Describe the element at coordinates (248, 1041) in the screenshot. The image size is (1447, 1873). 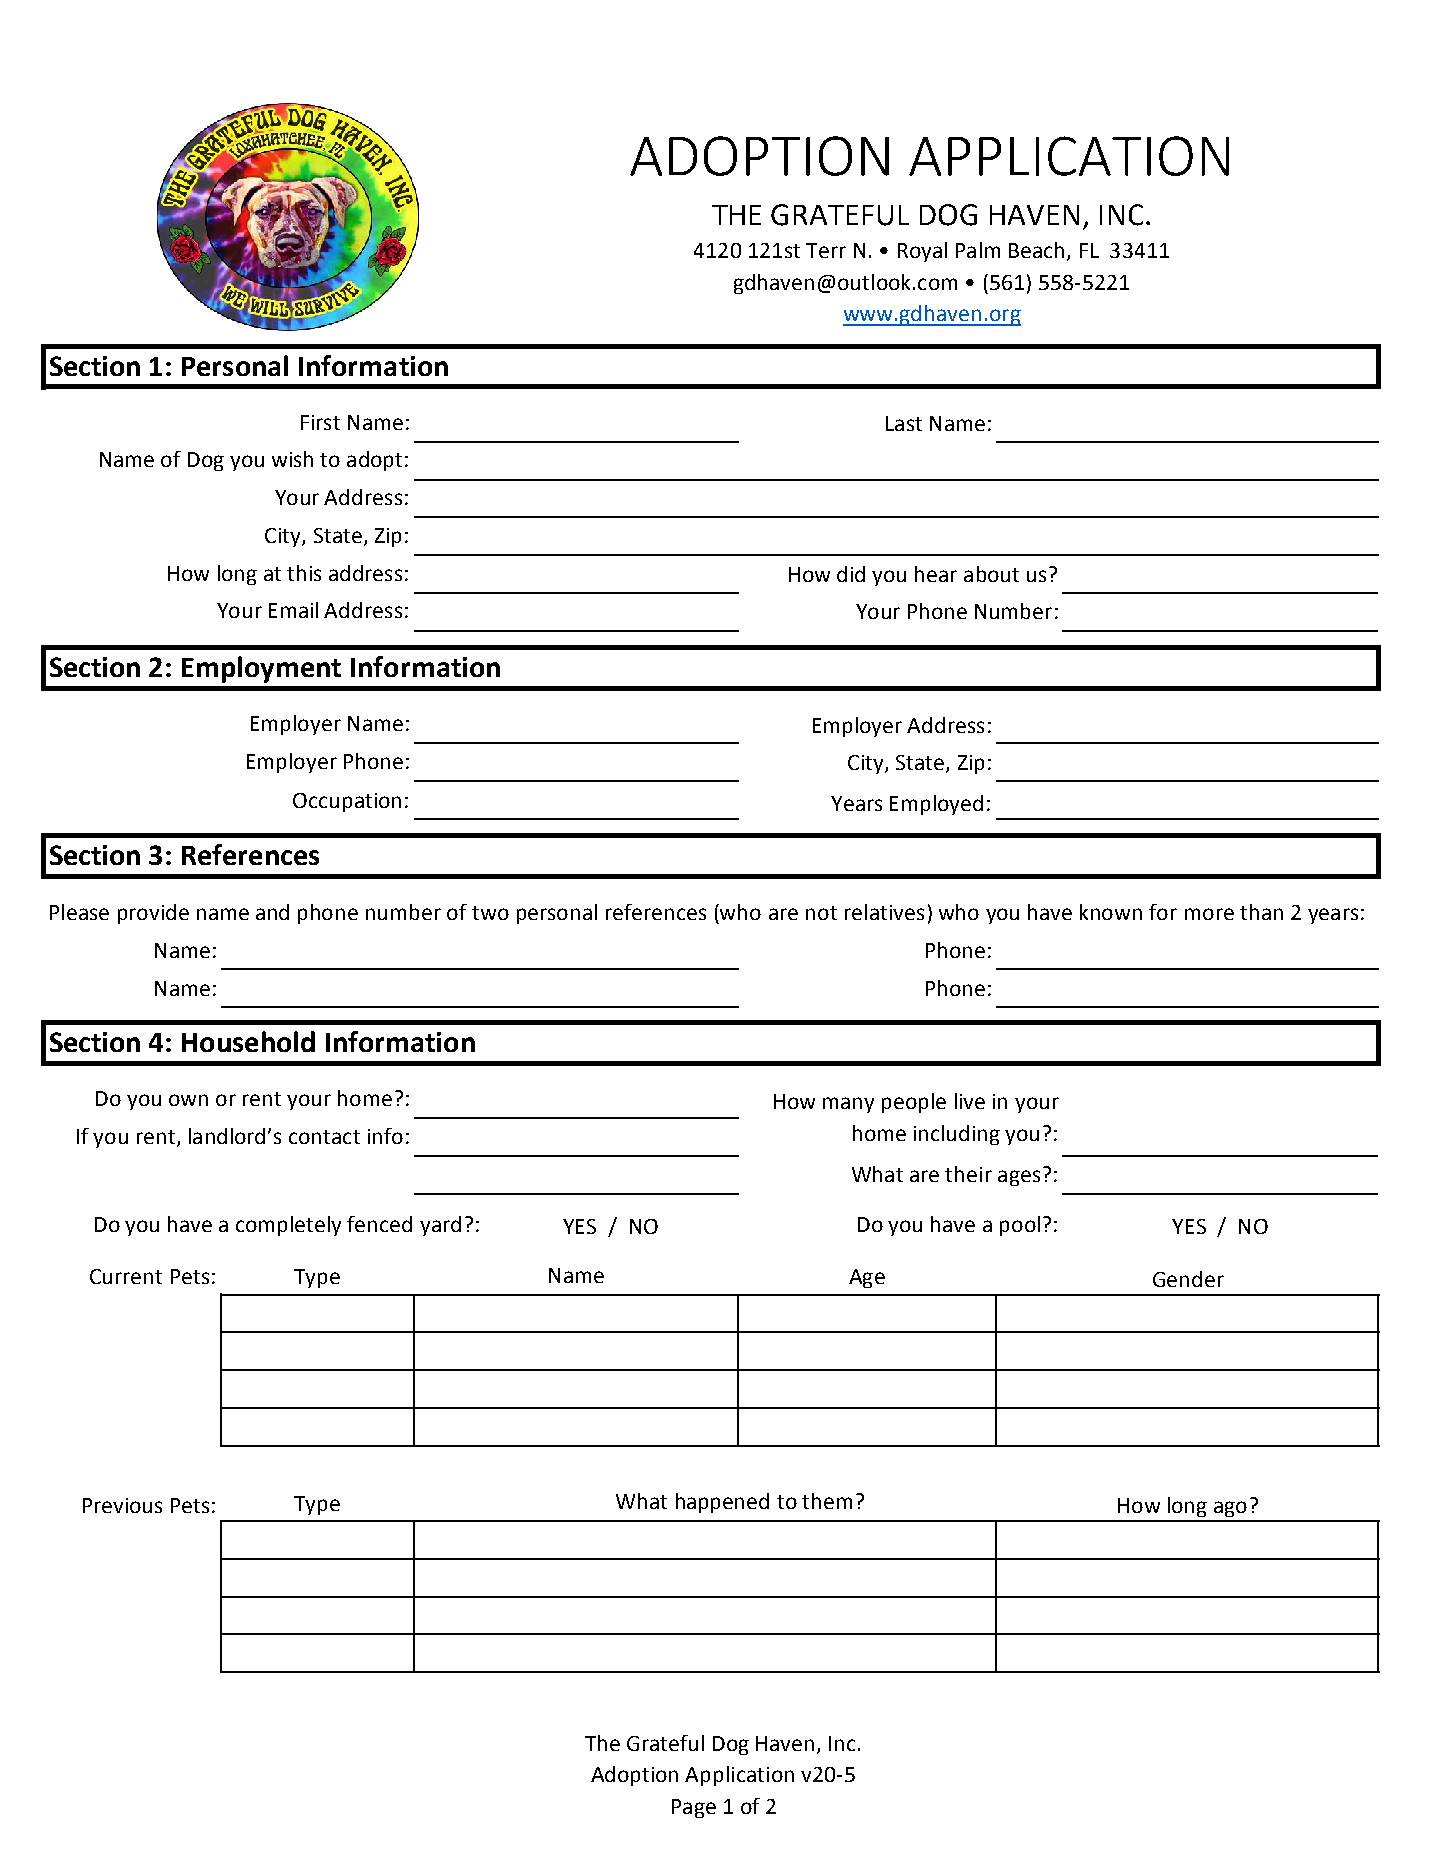
I see `Household` at that location.
